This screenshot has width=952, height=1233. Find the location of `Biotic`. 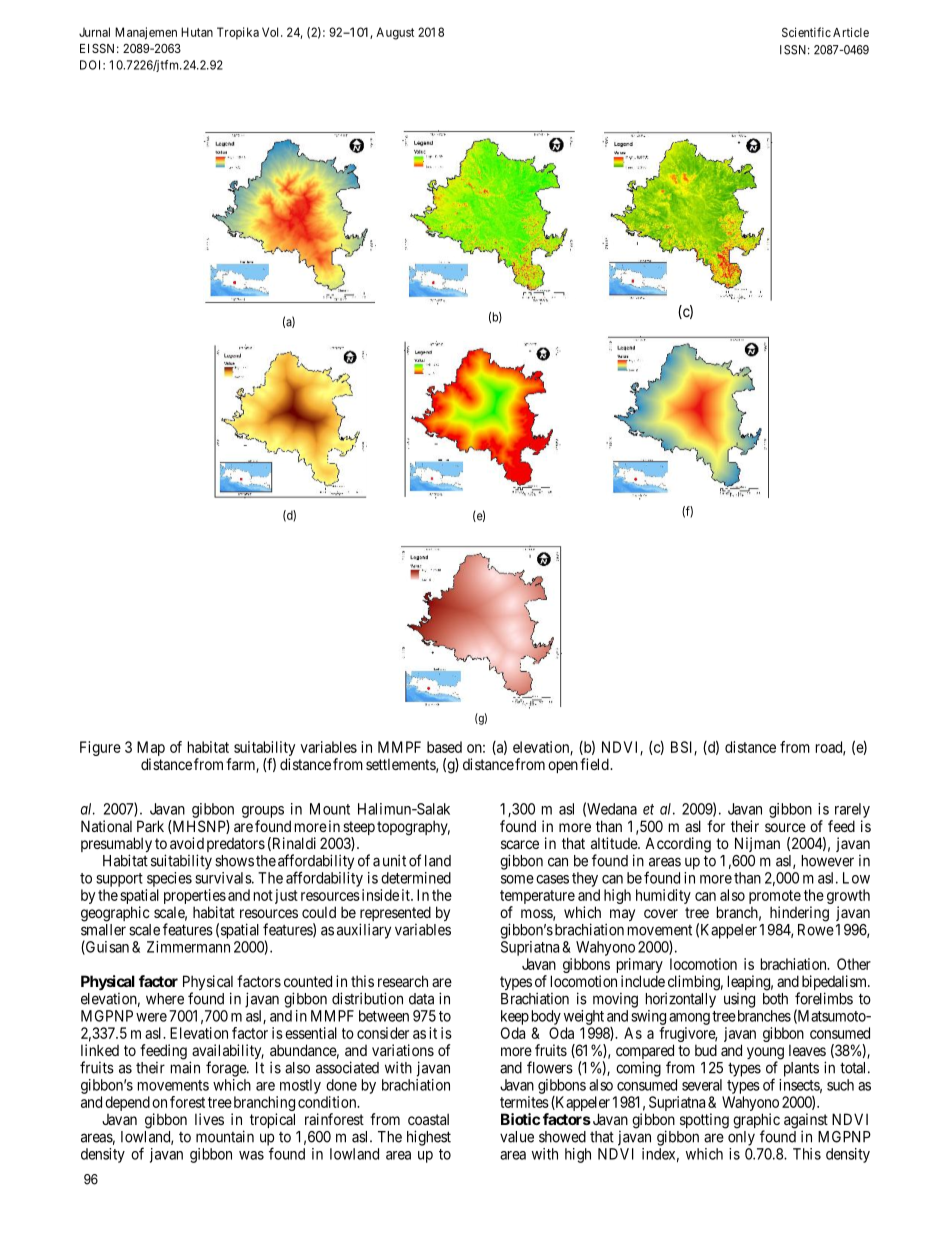

Biotic is located at coordinates (520, 1119).
